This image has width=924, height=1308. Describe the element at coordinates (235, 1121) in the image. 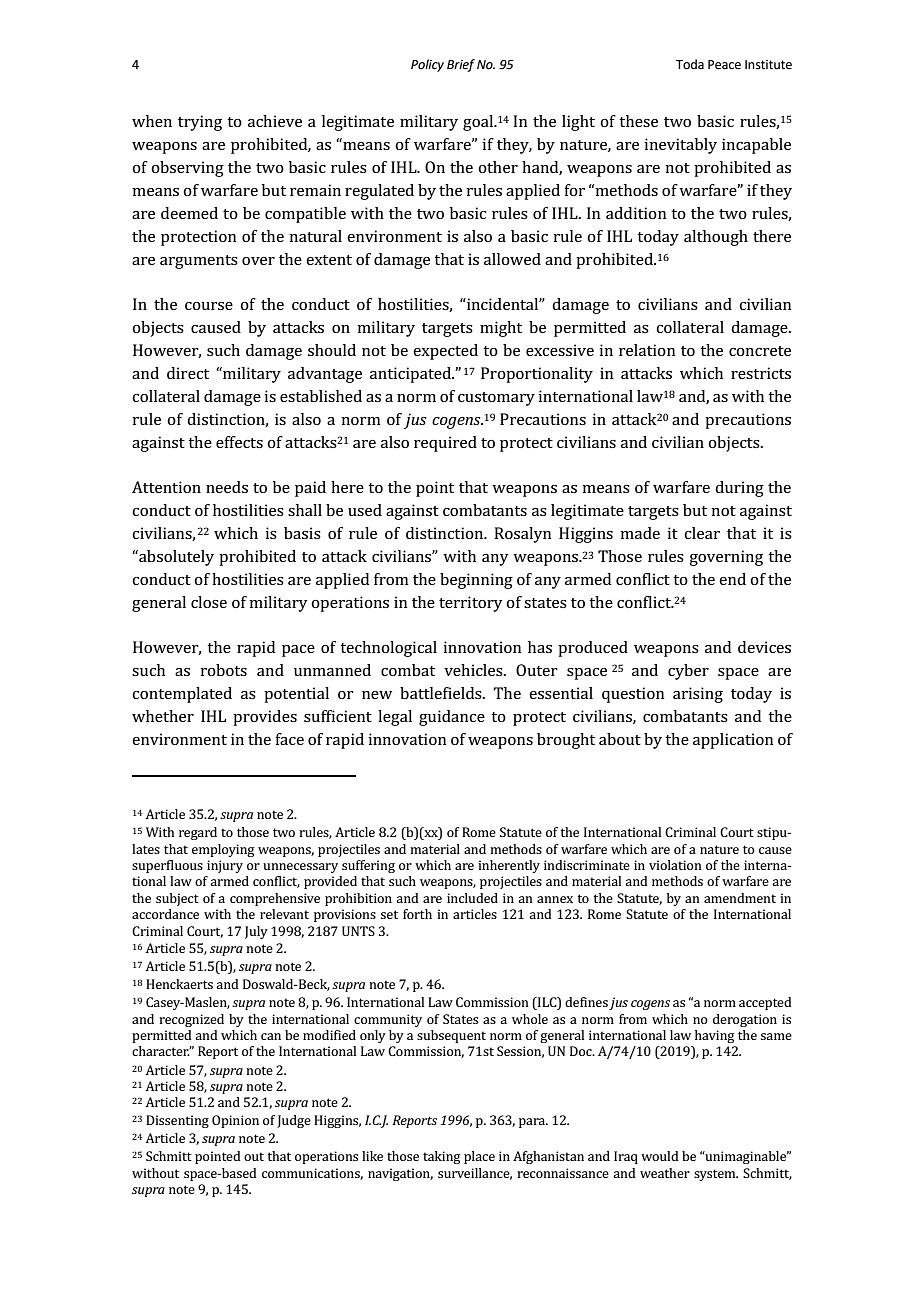

I see `Opinion` at that location.
